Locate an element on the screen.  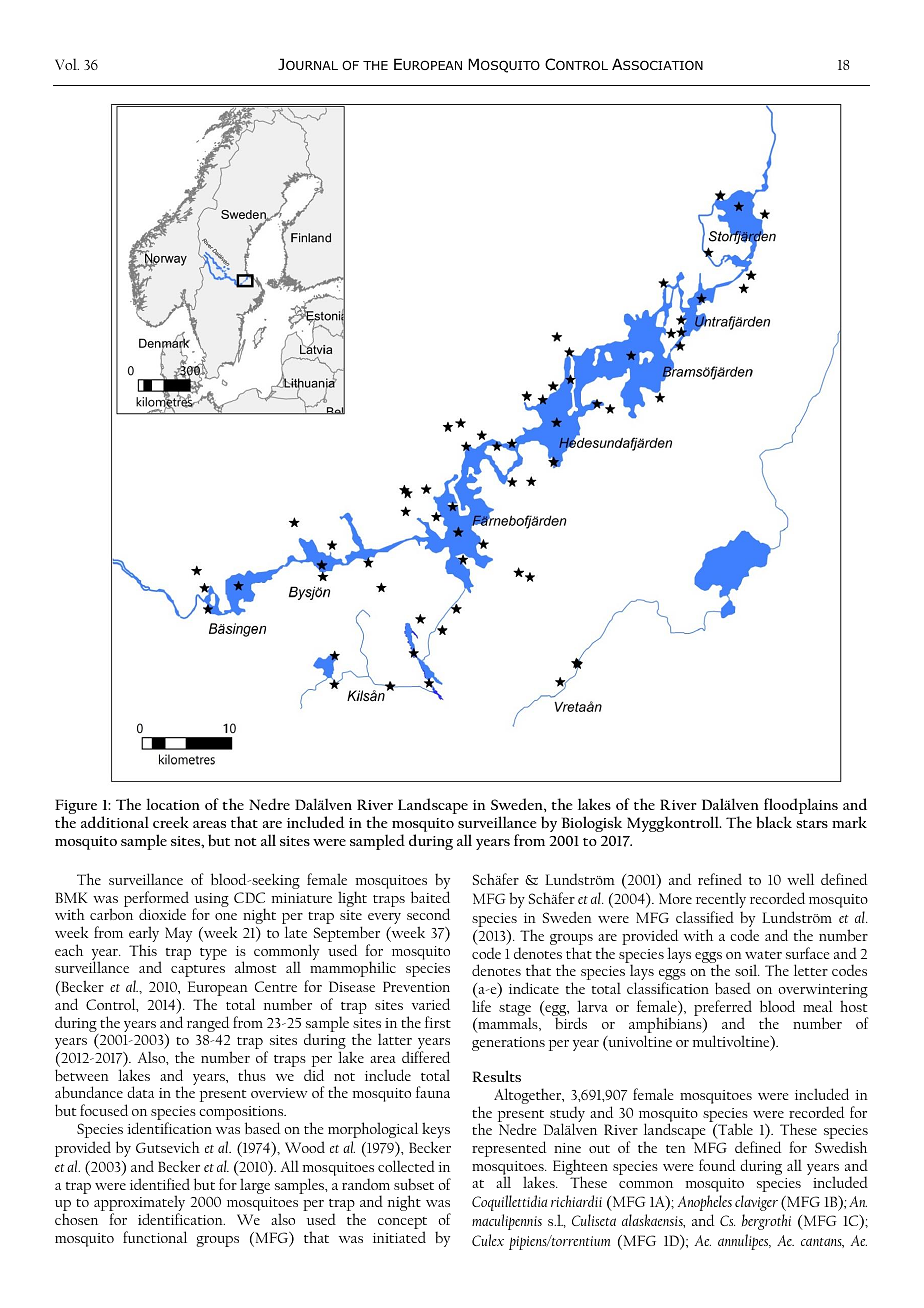
fauna is located at coordinates (433, 1092).
